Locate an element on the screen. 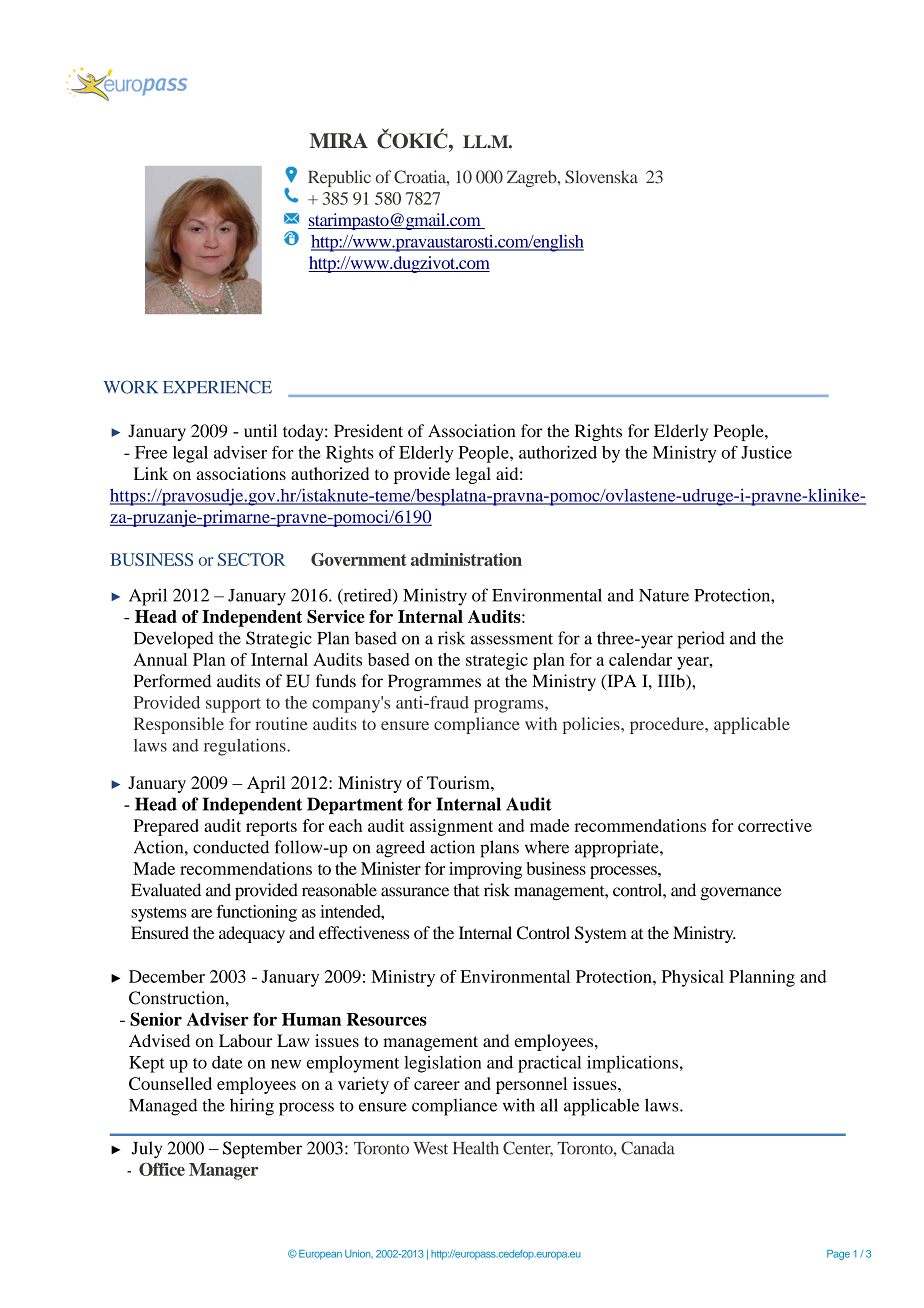 This screenshot has width=924, height=1308. Page is located at coordinates (838, 1255).
